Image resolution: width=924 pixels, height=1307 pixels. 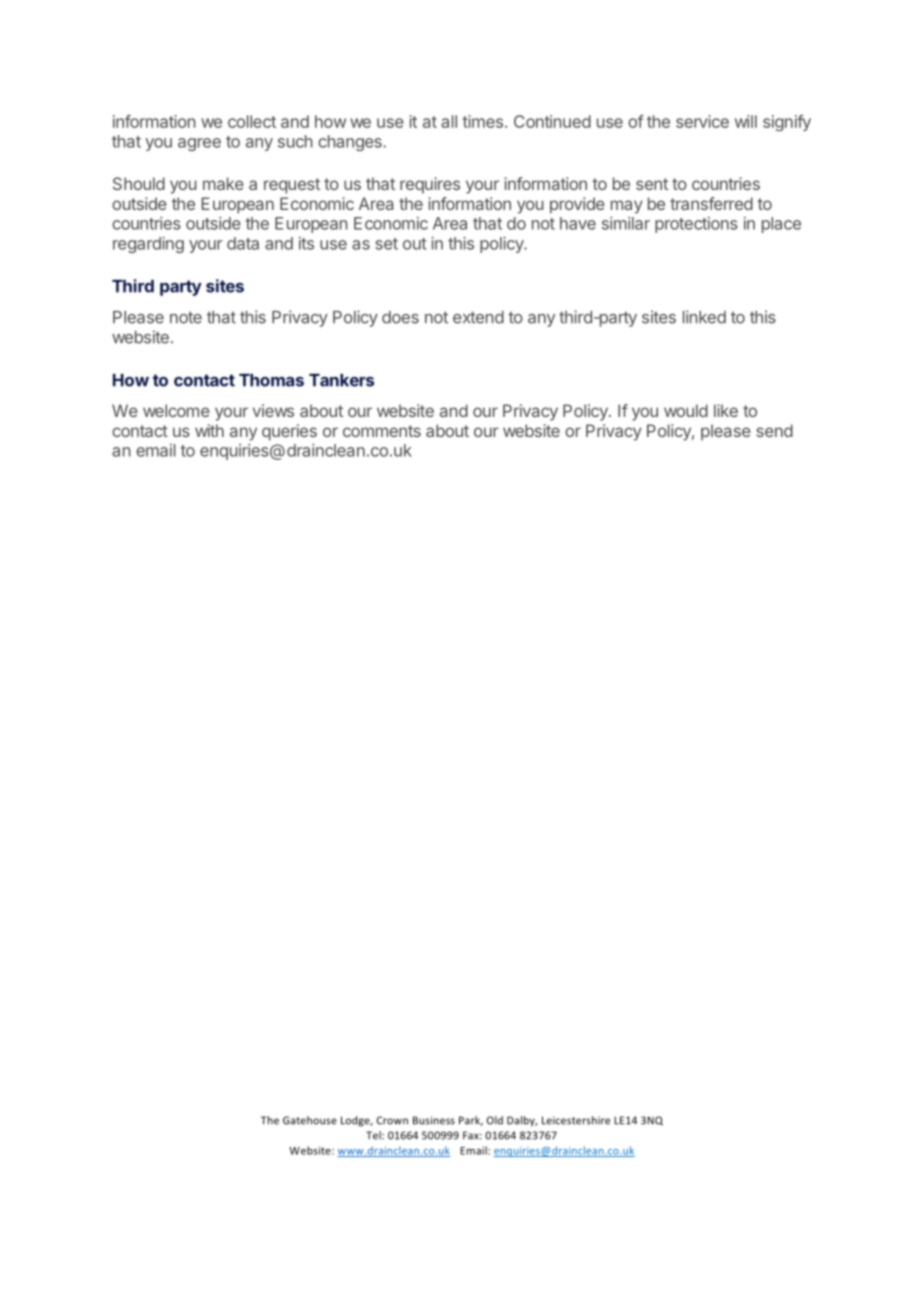 What do you see at coordinates (774, 430) in the screenshot?
I see `send` at bounding box center [774, 430].
